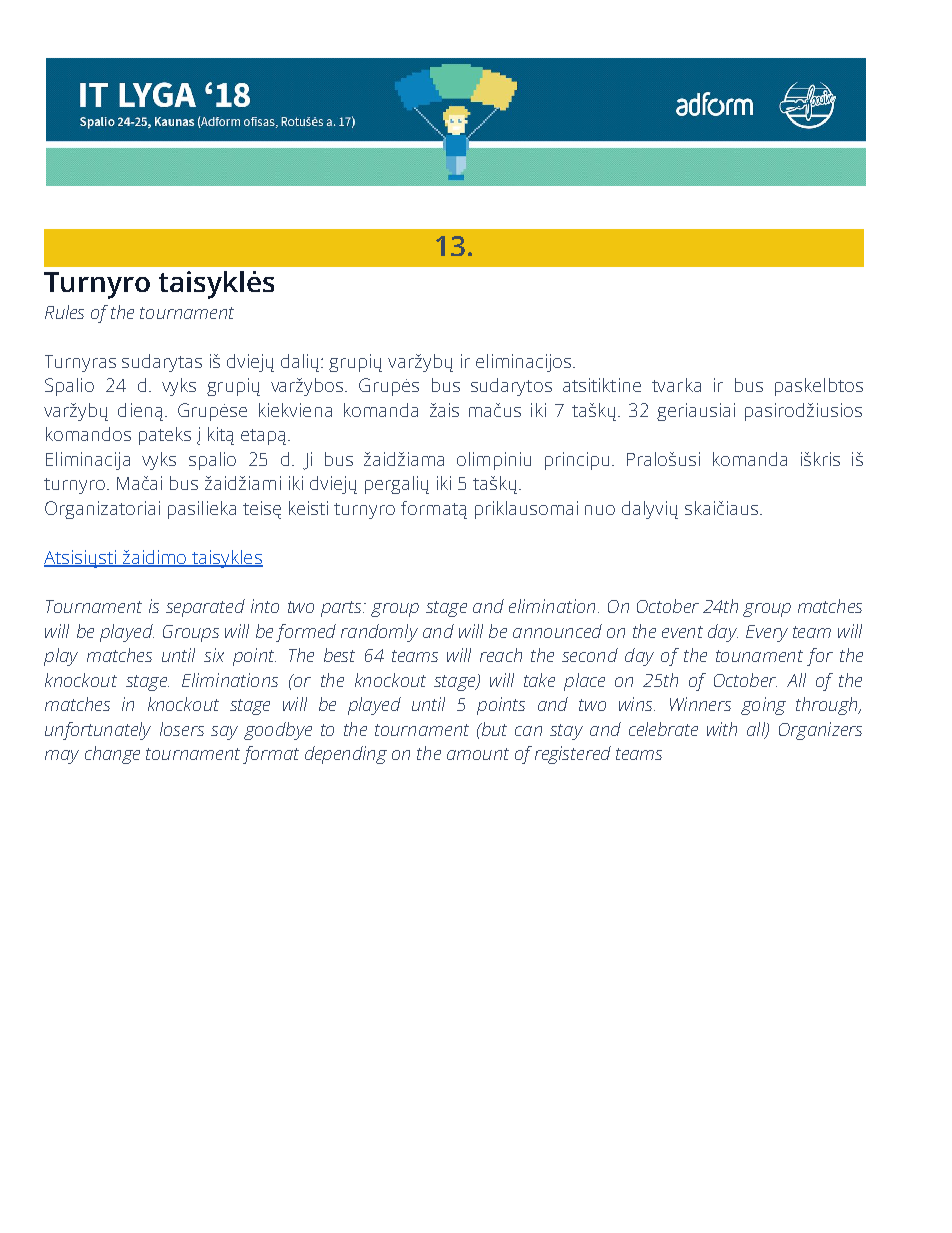 This screenshot has height=1233, width=952. What do you see at coordinates (205, 608) in the screenshot?
I see `separated` at bounding box center [205, 608].
